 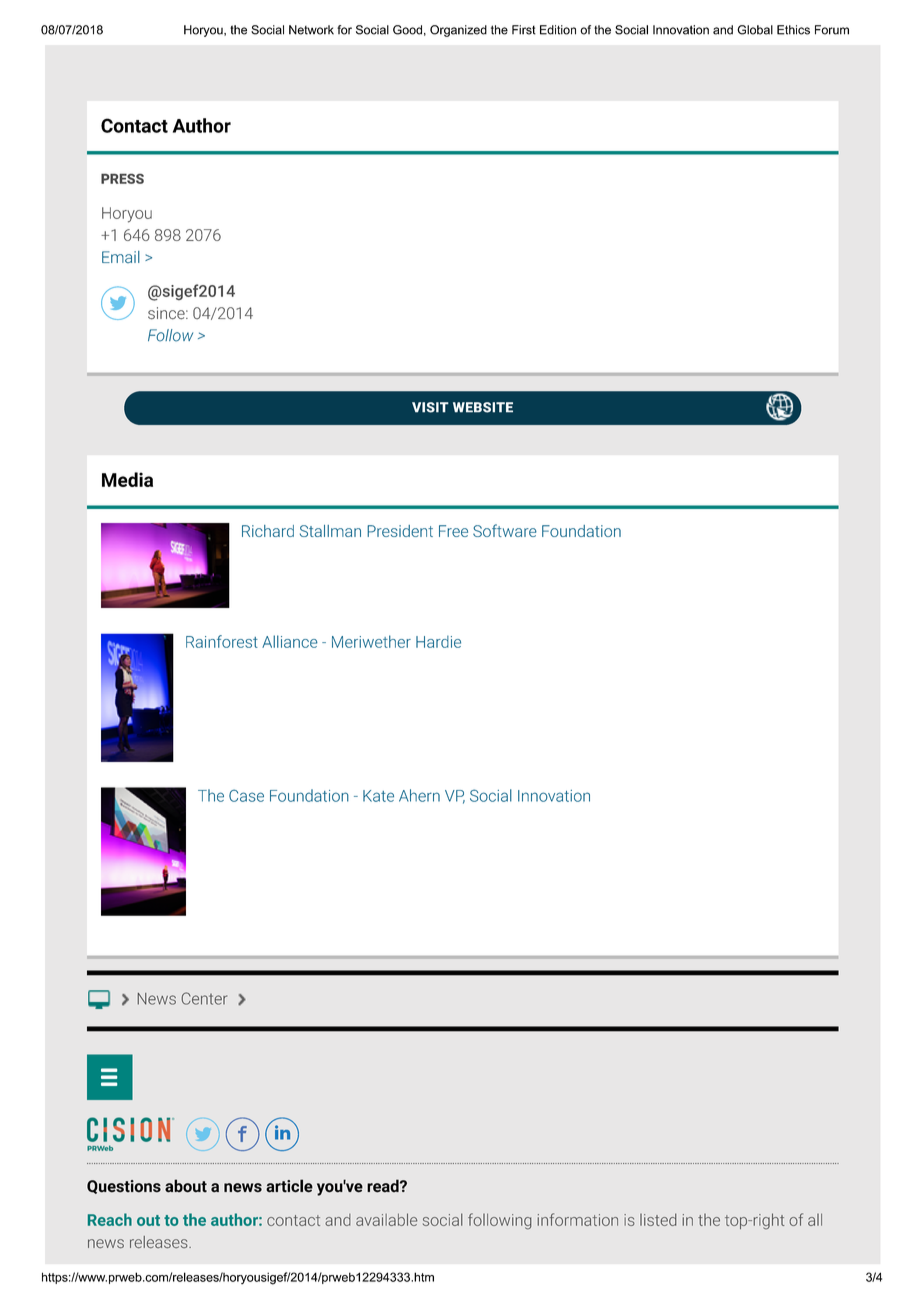 I want to click on listed, so click(x=658, y=1219).
